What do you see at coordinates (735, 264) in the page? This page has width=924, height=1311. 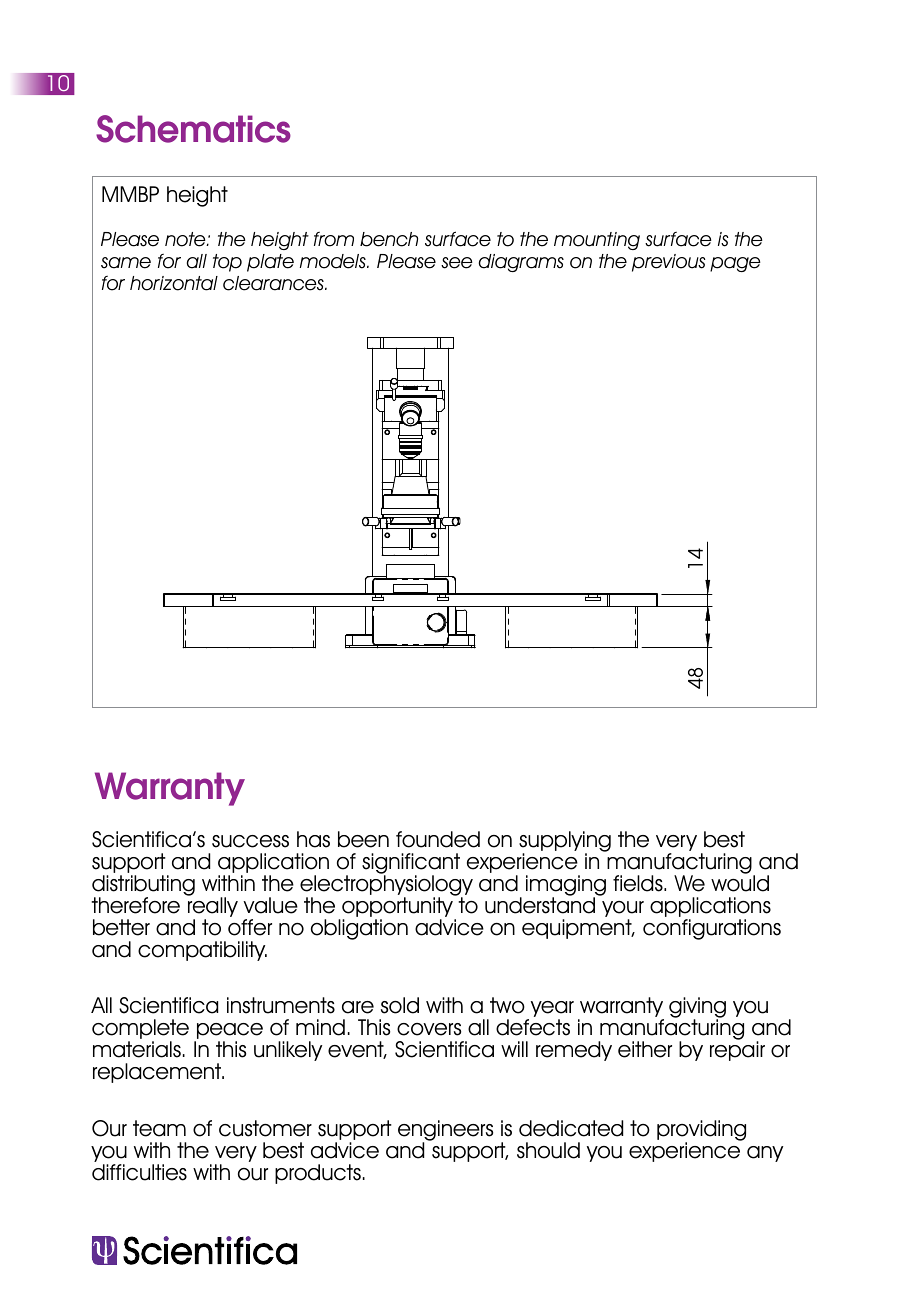 I see `page` at bounding box center [735, 264].
